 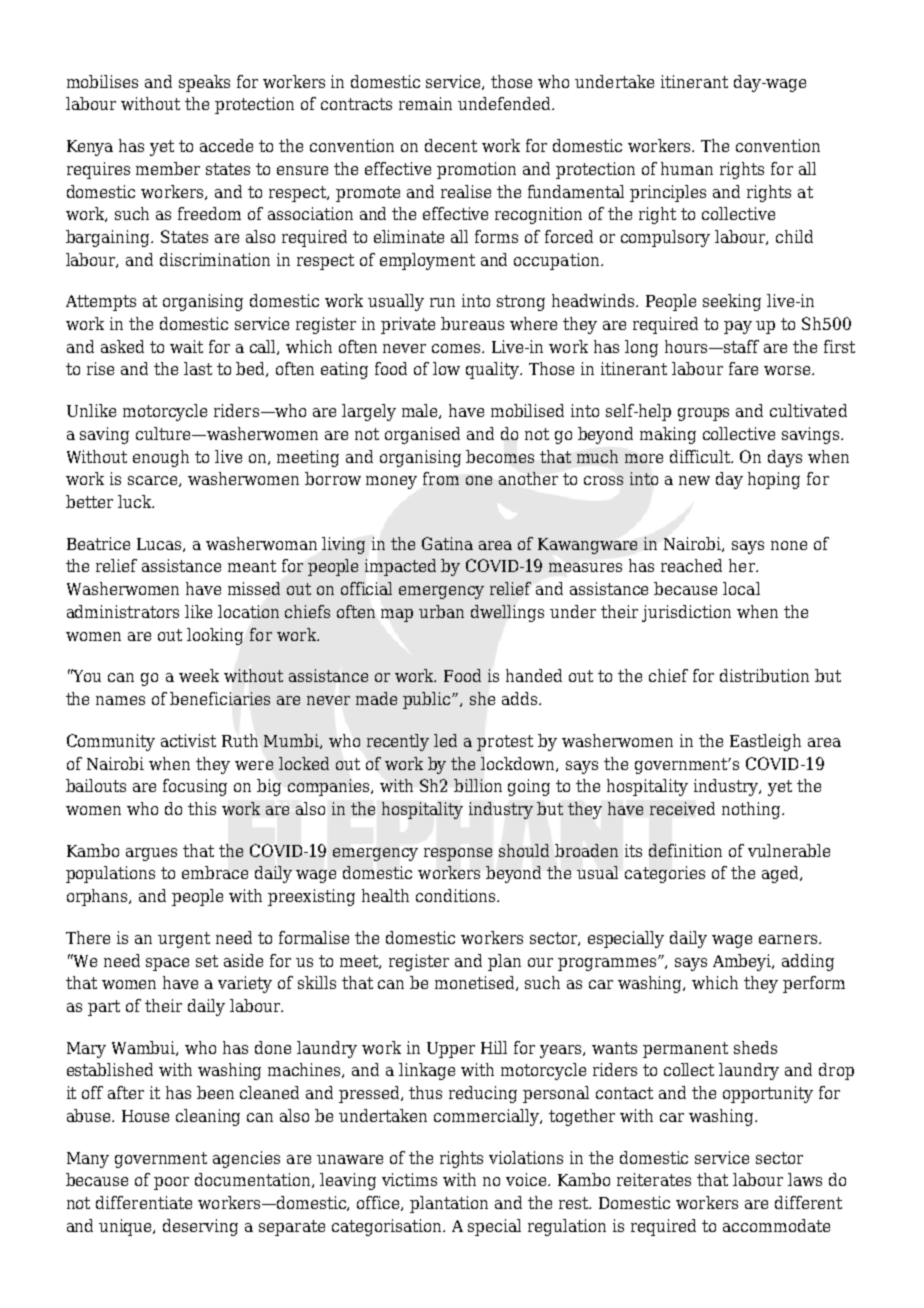 What do you see at coordinates (171, 1183) in the document?
I see `poor` at bounding box center [171, 1183].
